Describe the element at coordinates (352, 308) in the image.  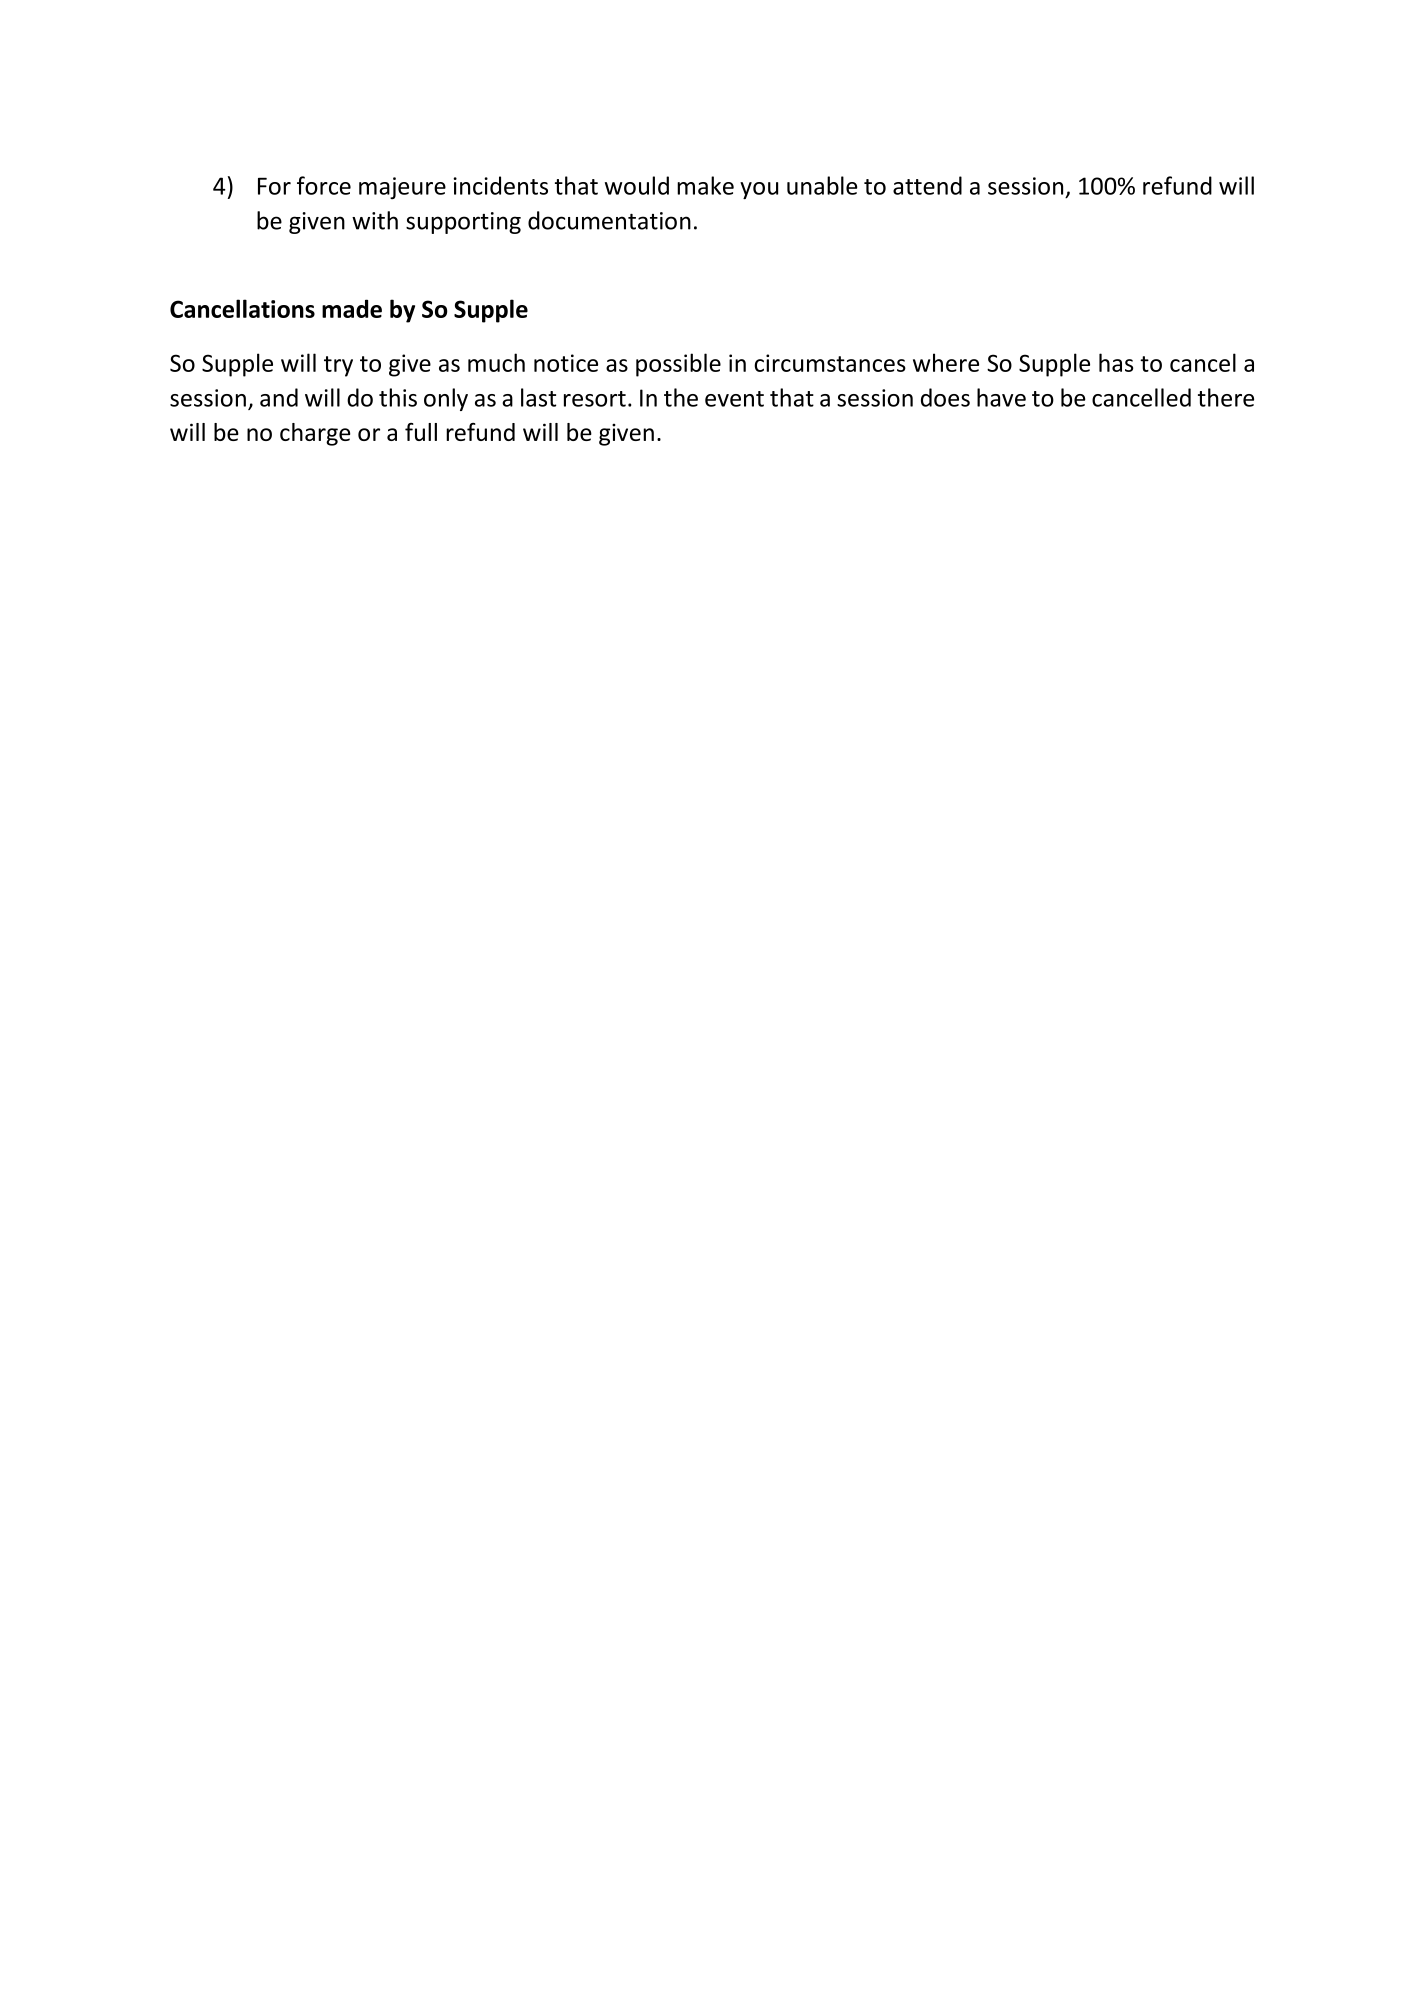
I see `made` at that location.
